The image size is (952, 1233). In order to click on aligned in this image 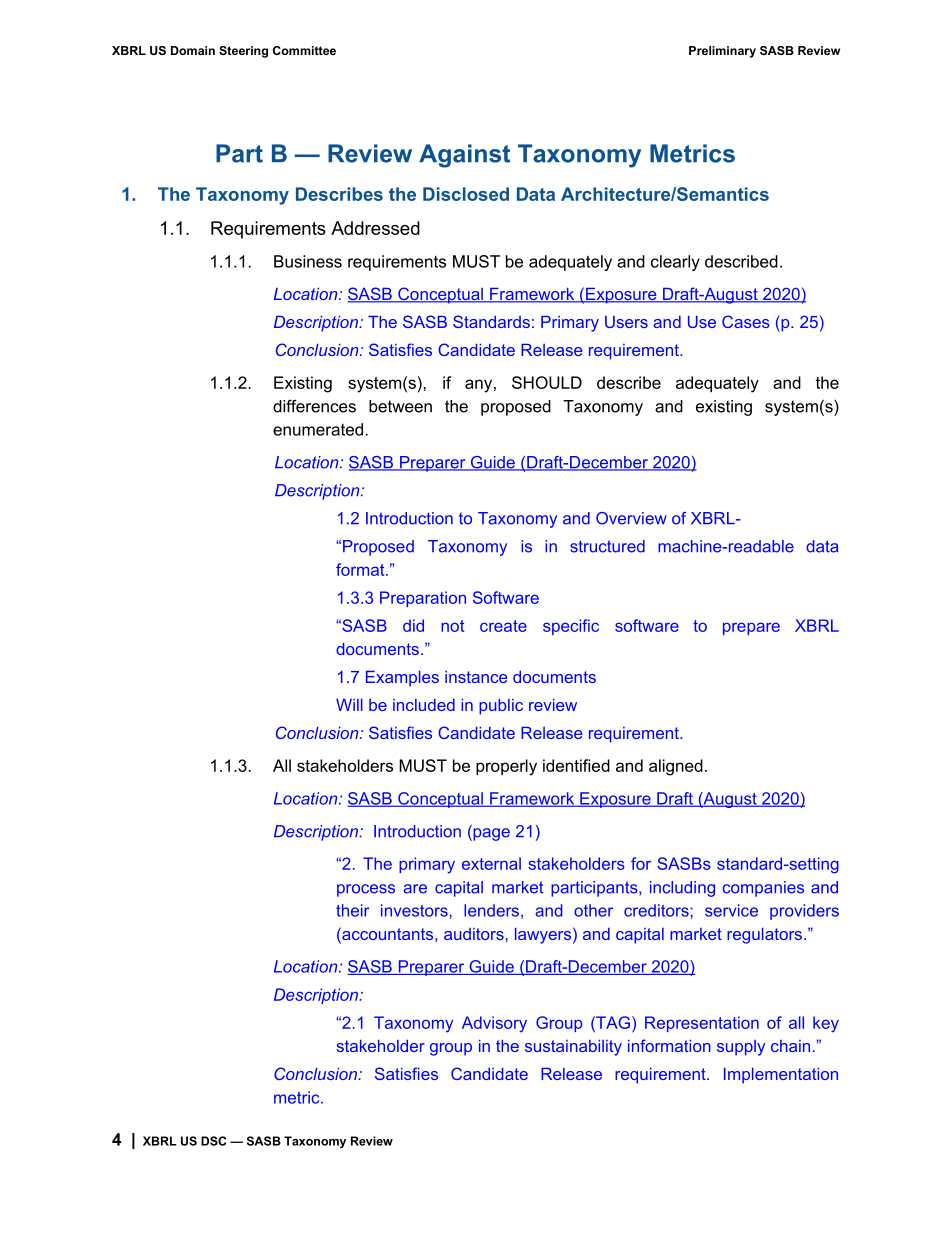, I will do `click(676, 767)`.
